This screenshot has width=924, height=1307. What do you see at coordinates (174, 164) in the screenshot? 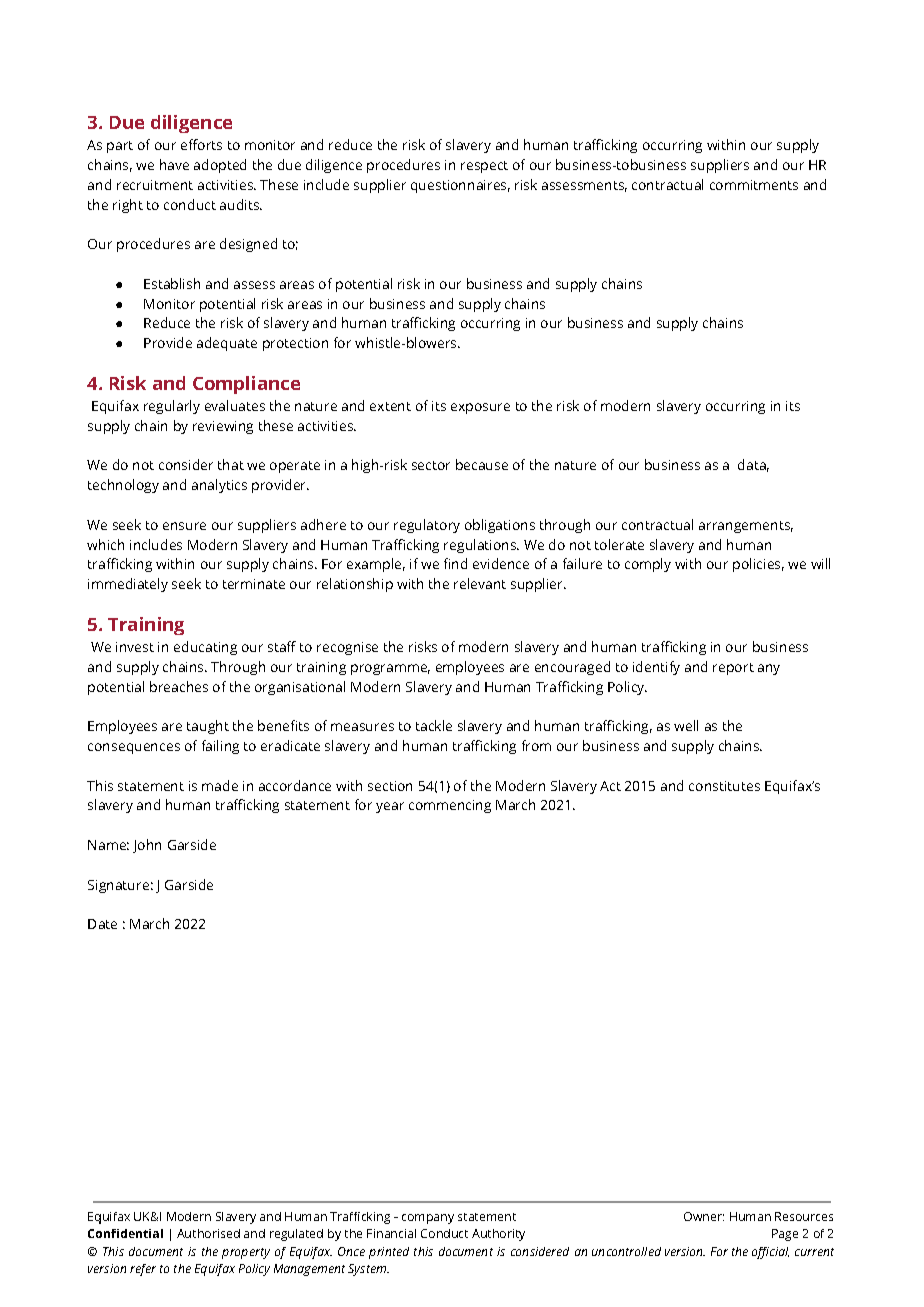
I see `have` at bounding box center [174, 164].
